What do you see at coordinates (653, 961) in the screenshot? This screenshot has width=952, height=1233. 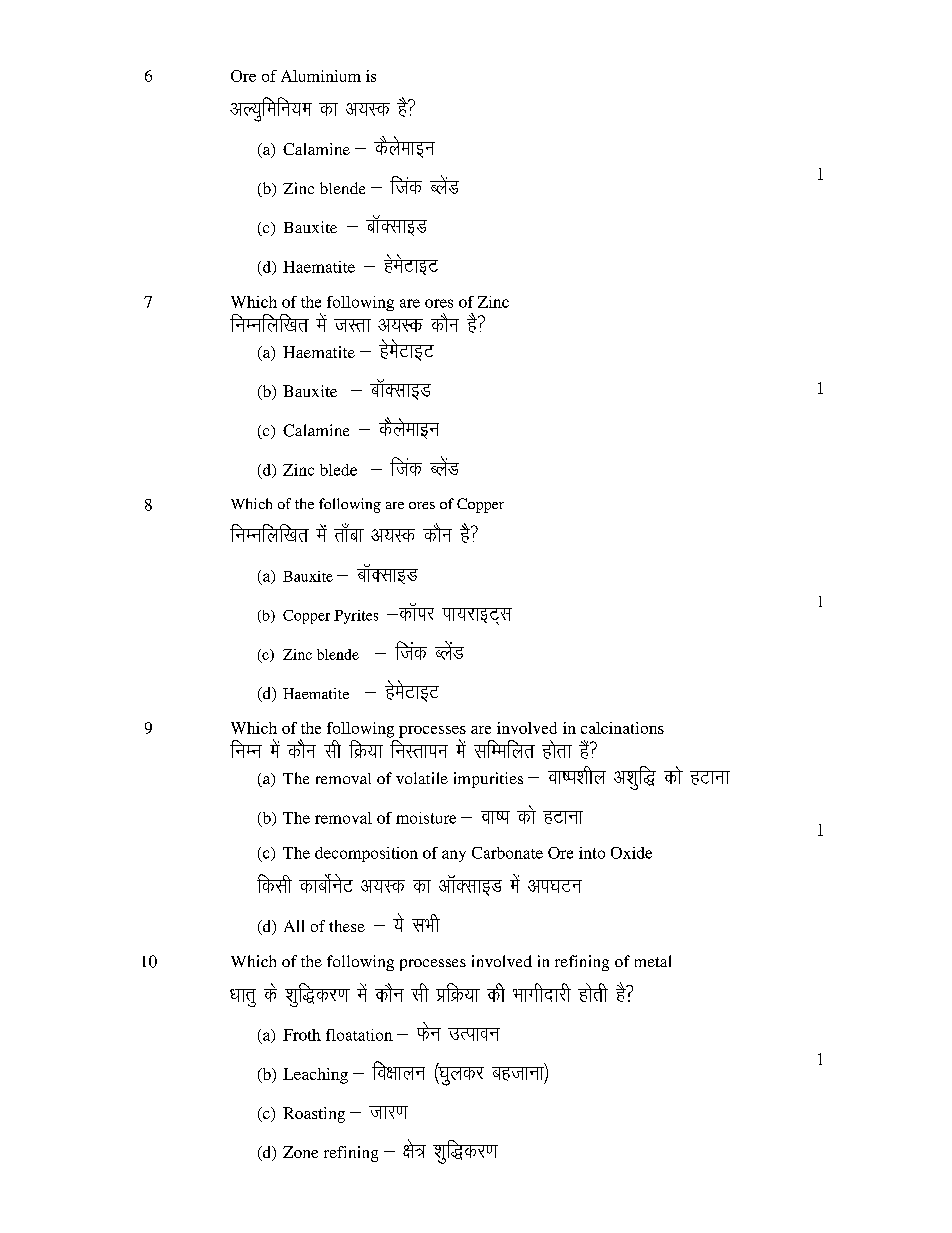 I see `metal` at bounding box center [653, 961].
